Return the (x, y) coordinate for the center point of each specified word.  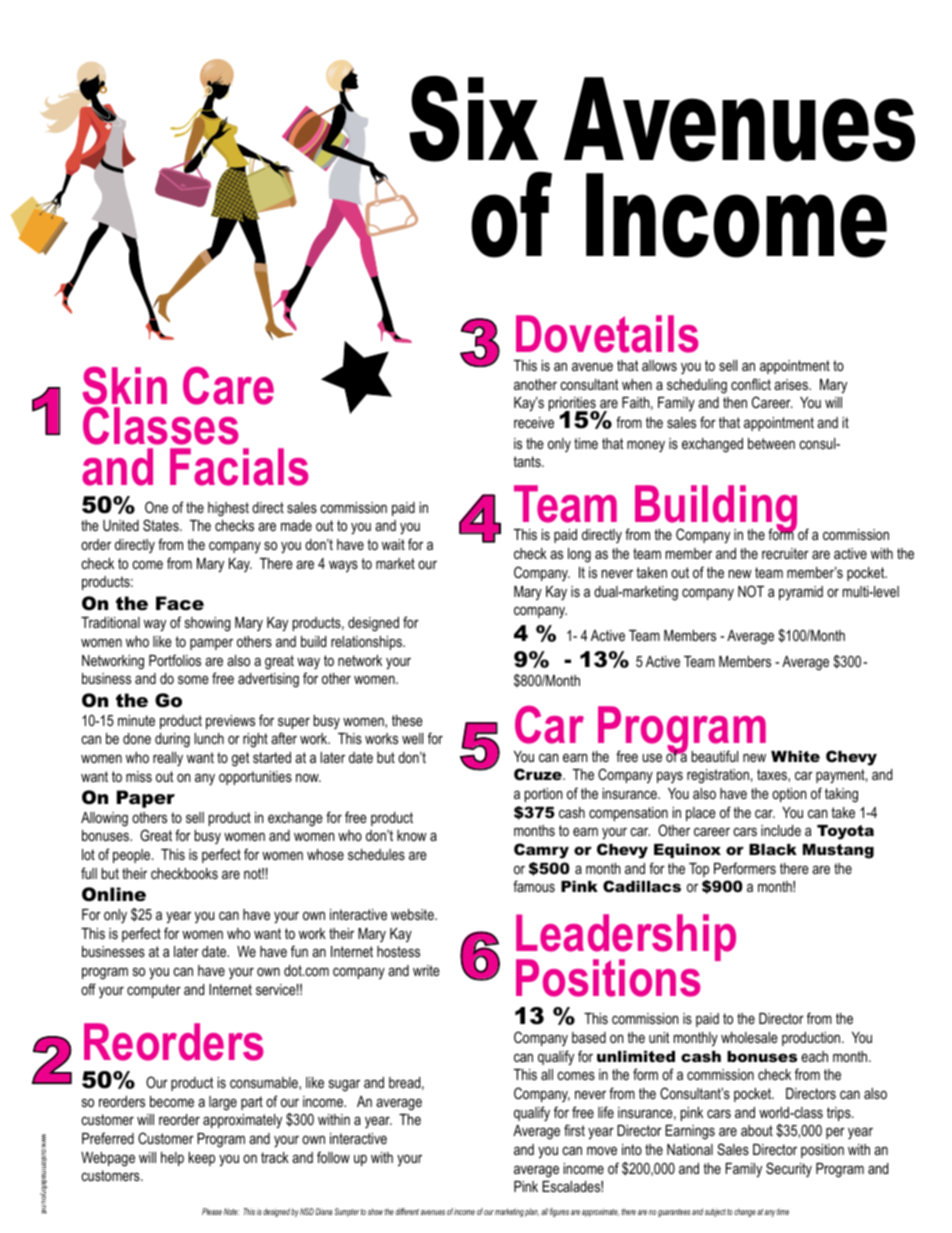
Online (114, 894)
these (407, 720)
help (172, 1159)
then (735, 402)
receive (534, 422)
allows (659, 365)
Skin (124, 385)
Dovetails (607, 334)
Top (699, 870)
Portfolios (175, 660)
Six (474, 119)
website (413, 914)
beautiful (715, 756)
